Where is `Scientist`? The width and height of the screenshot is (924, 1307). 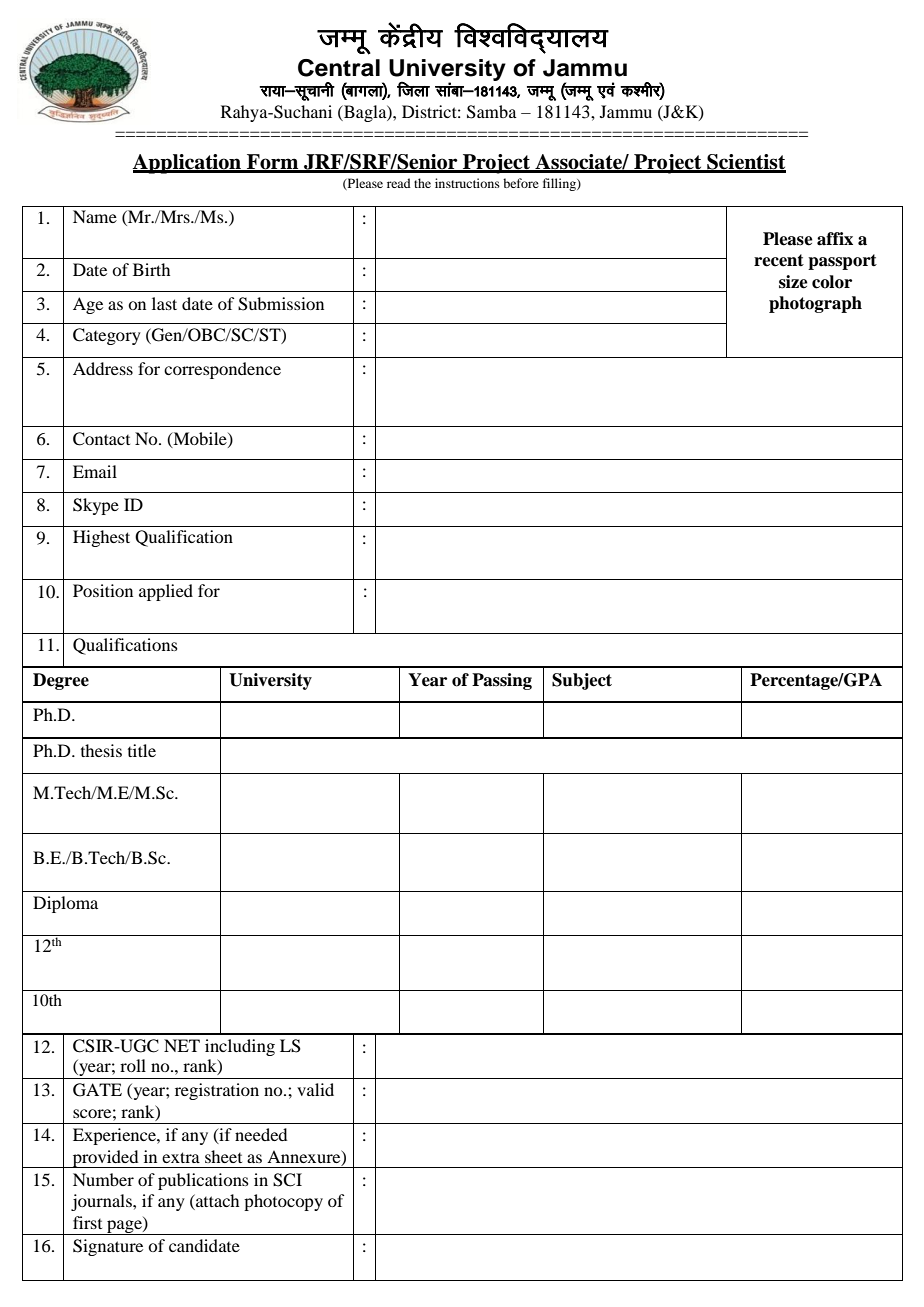 Scientist is located at coordinates (745, 163).
